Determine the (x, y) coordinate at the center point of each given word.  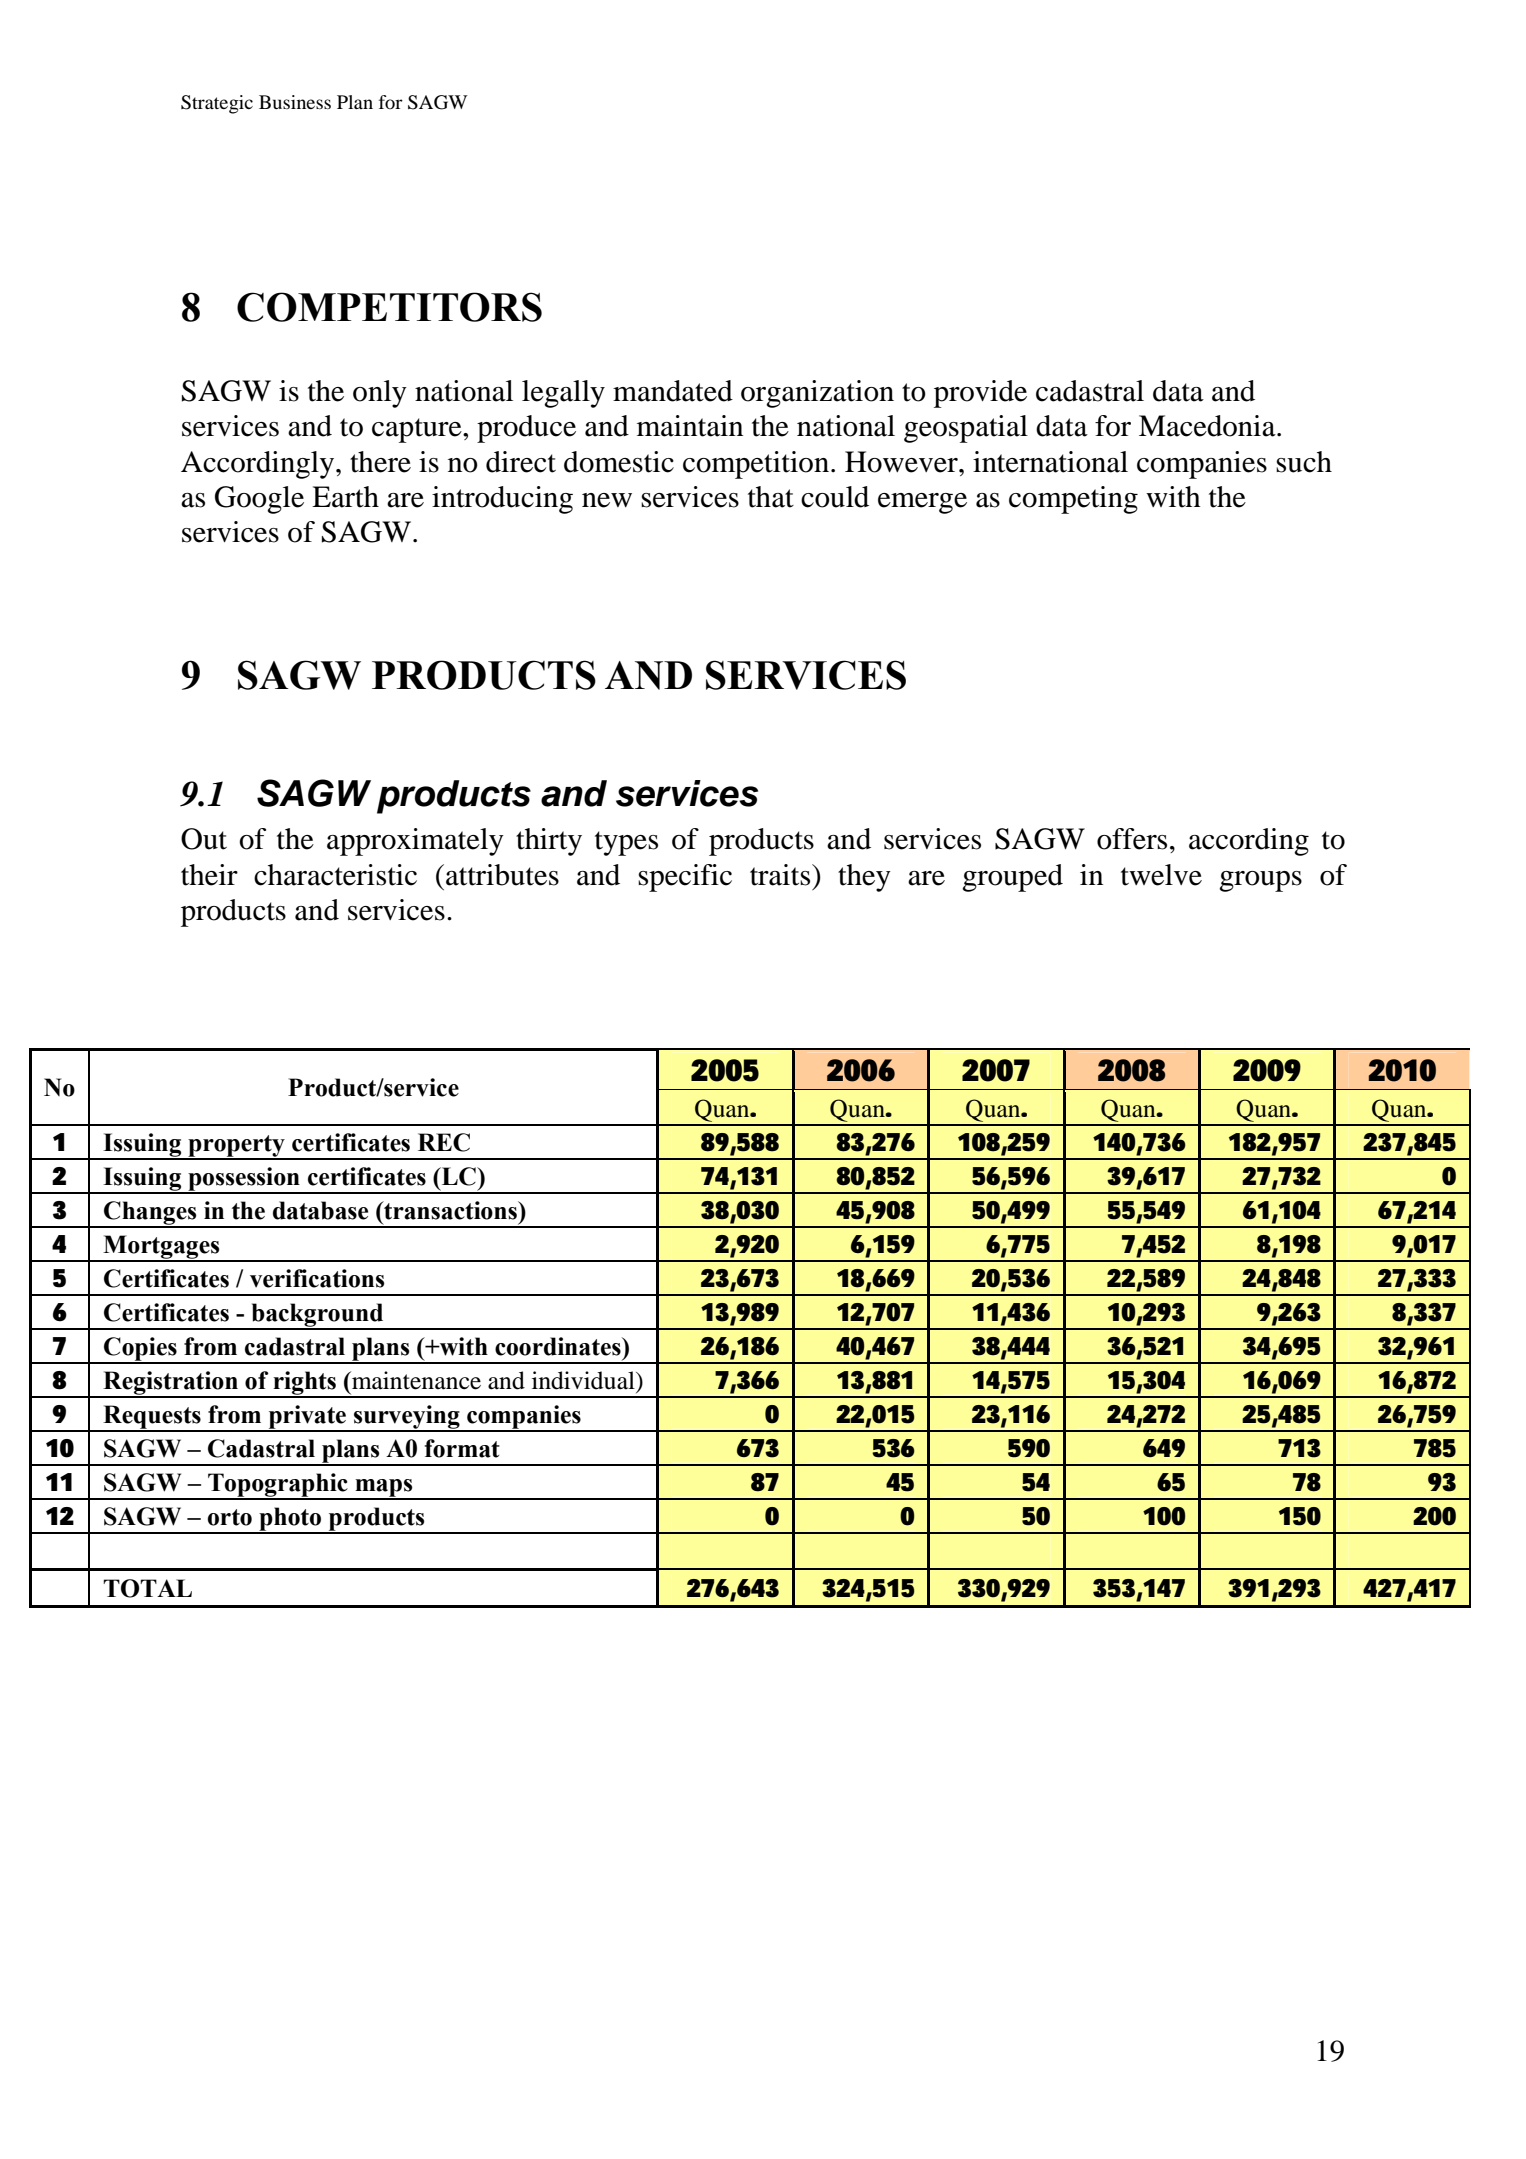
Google (259, 500)
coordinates (559, 1346)
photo (290, 1520)
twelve (1161, 875)
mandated (673, 391)
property (236, 1147)
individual (584, 1380)
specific (685, 878)
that (771, 497)
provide (980, 394)
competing (1073, 500)
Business (295, 102)
